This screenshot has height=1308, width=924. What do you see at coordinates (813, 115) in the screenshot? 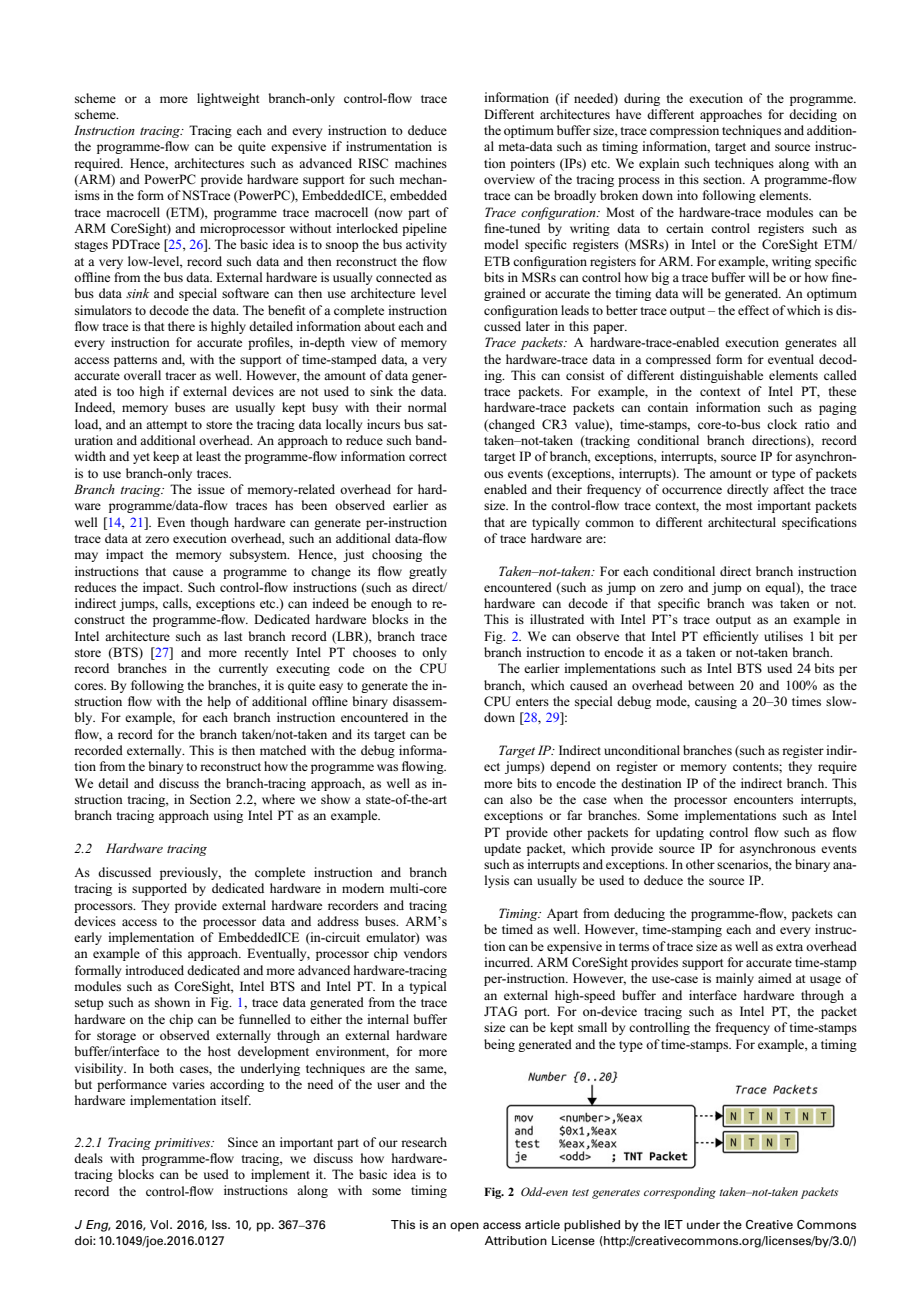
I see `deciding` at bounding box center [813, 115].
